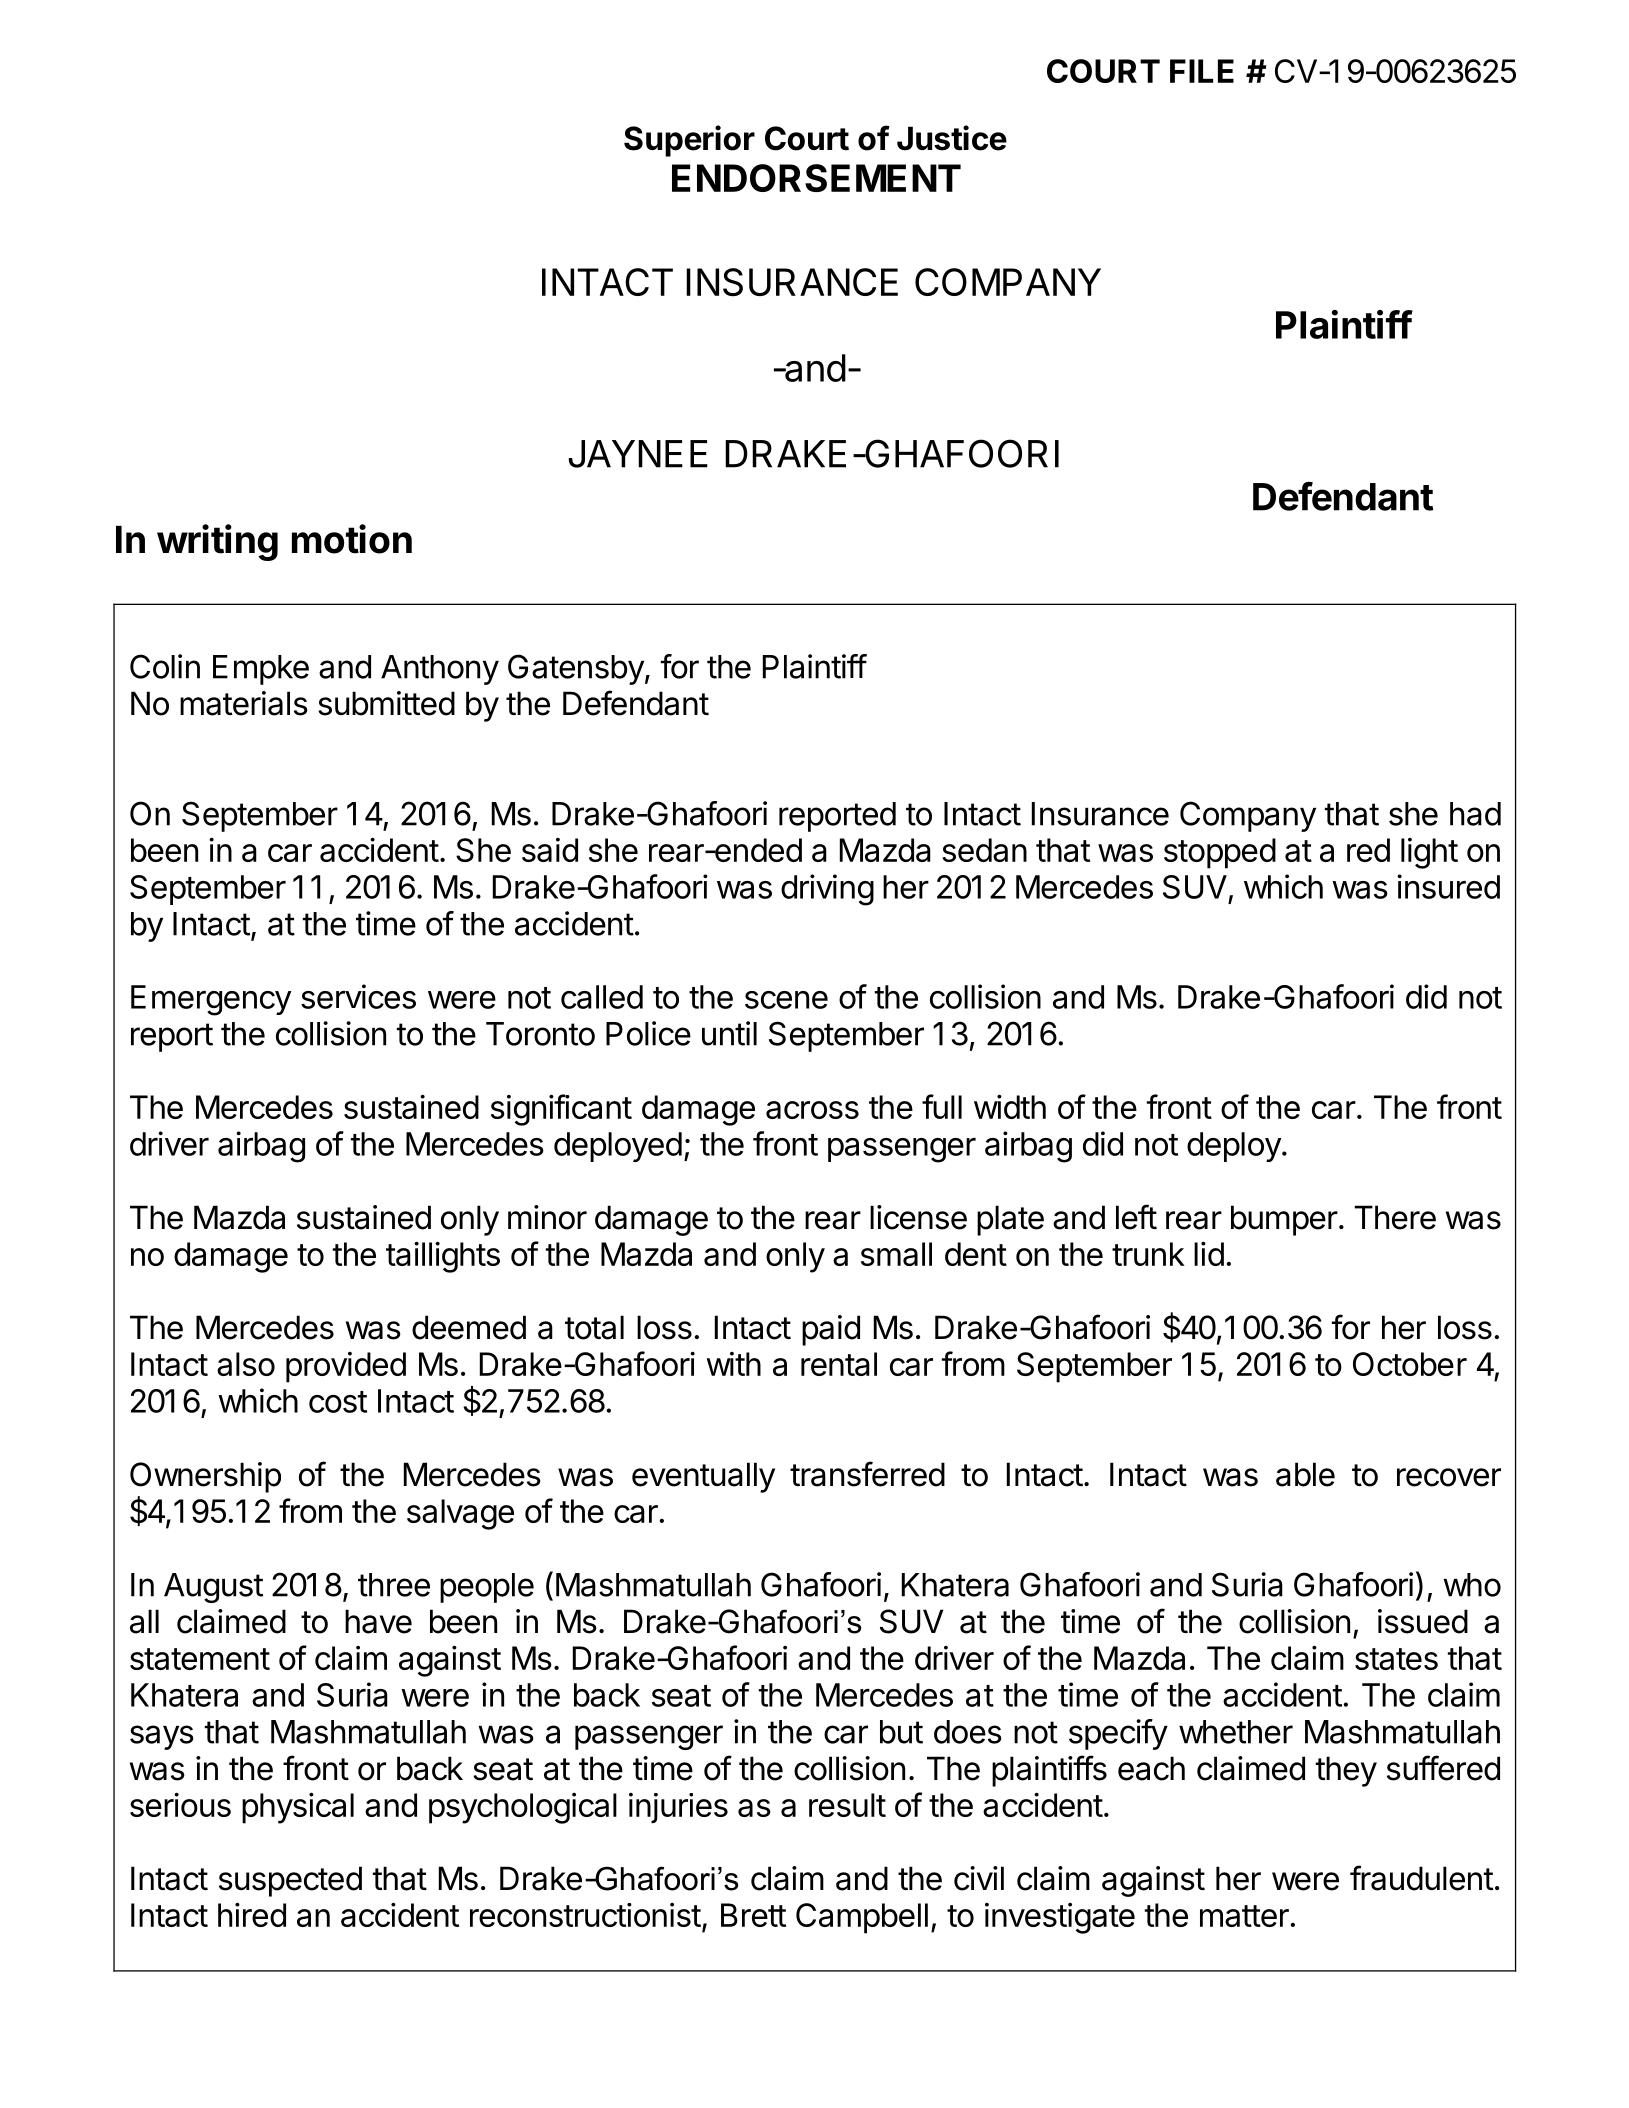  What do you see at coordinates (867, 1474) in the document?
I see `transferred` at bounding box center [867, 1474].
